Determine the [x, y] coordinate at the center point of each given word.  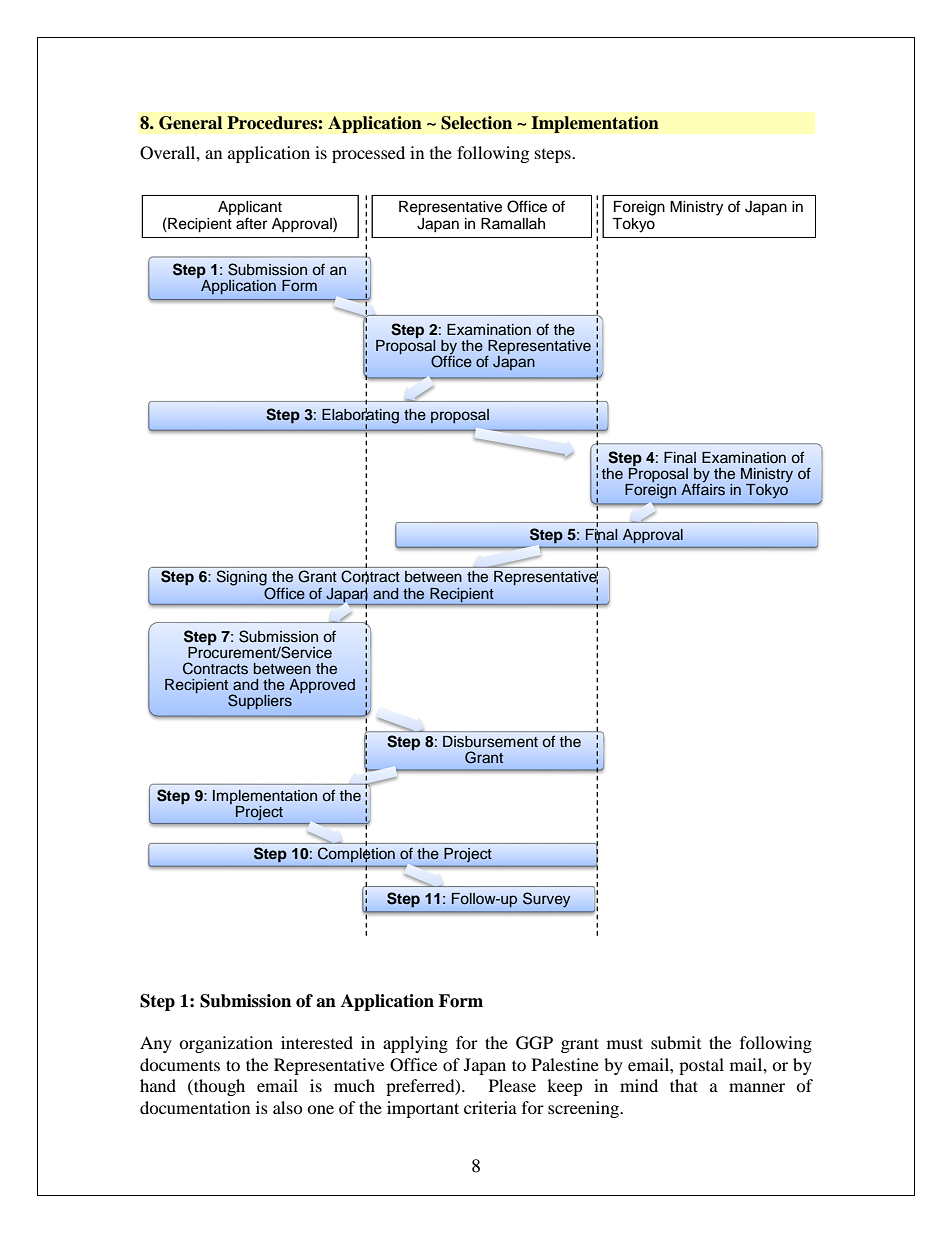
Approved [322, 686]
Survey [546, 900]
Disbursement [490, 742]
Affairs [703, 488]
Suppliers [260, 701]
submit [676, 1042]
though [218, 1087]
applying [415, 1044]
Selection [476, 123]
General [190, 123]
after [251, 223]
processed [368, 154]
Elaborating [360, 417]
